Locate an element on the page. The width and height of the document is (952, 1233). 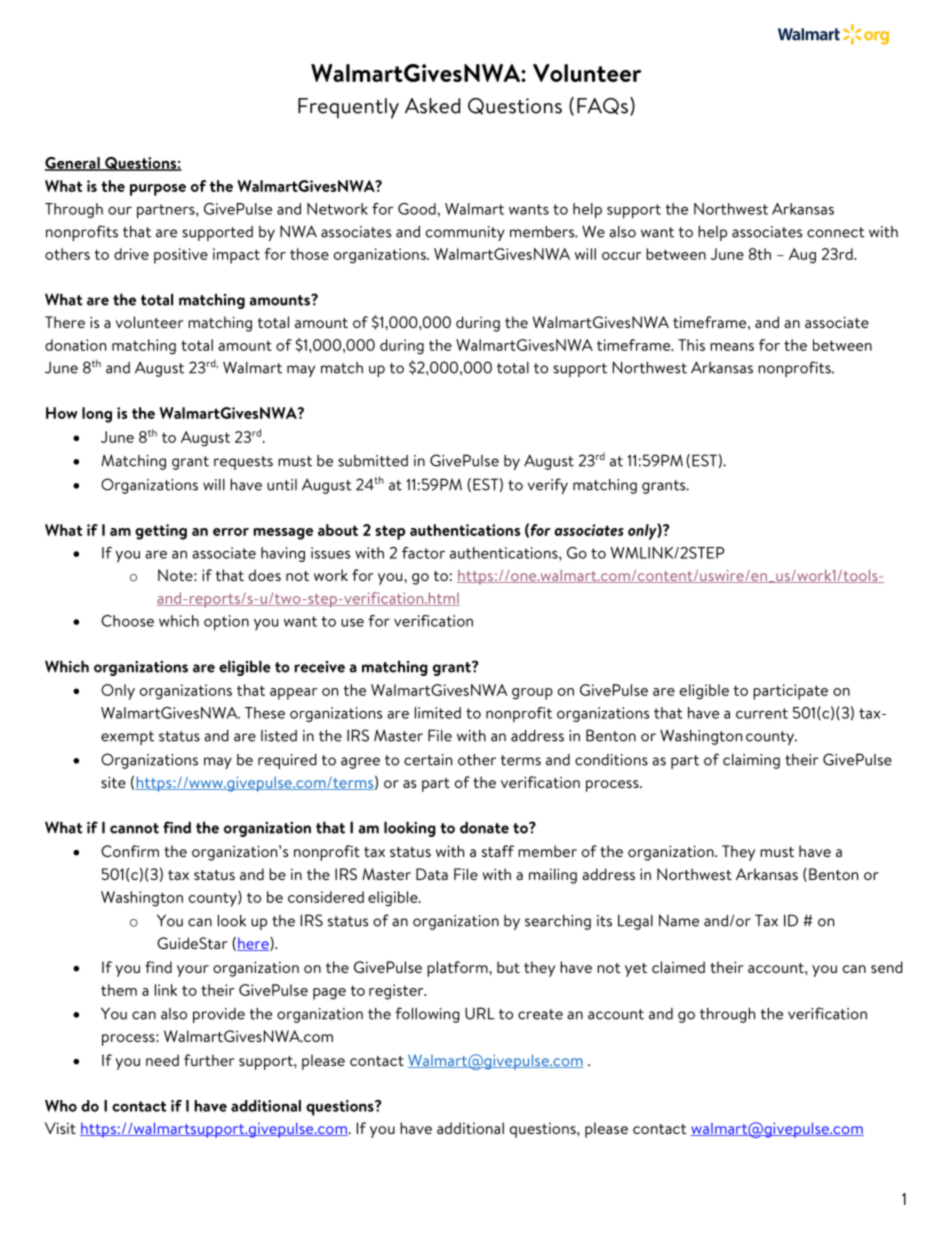
connect is located at coordinates (836, 232).
